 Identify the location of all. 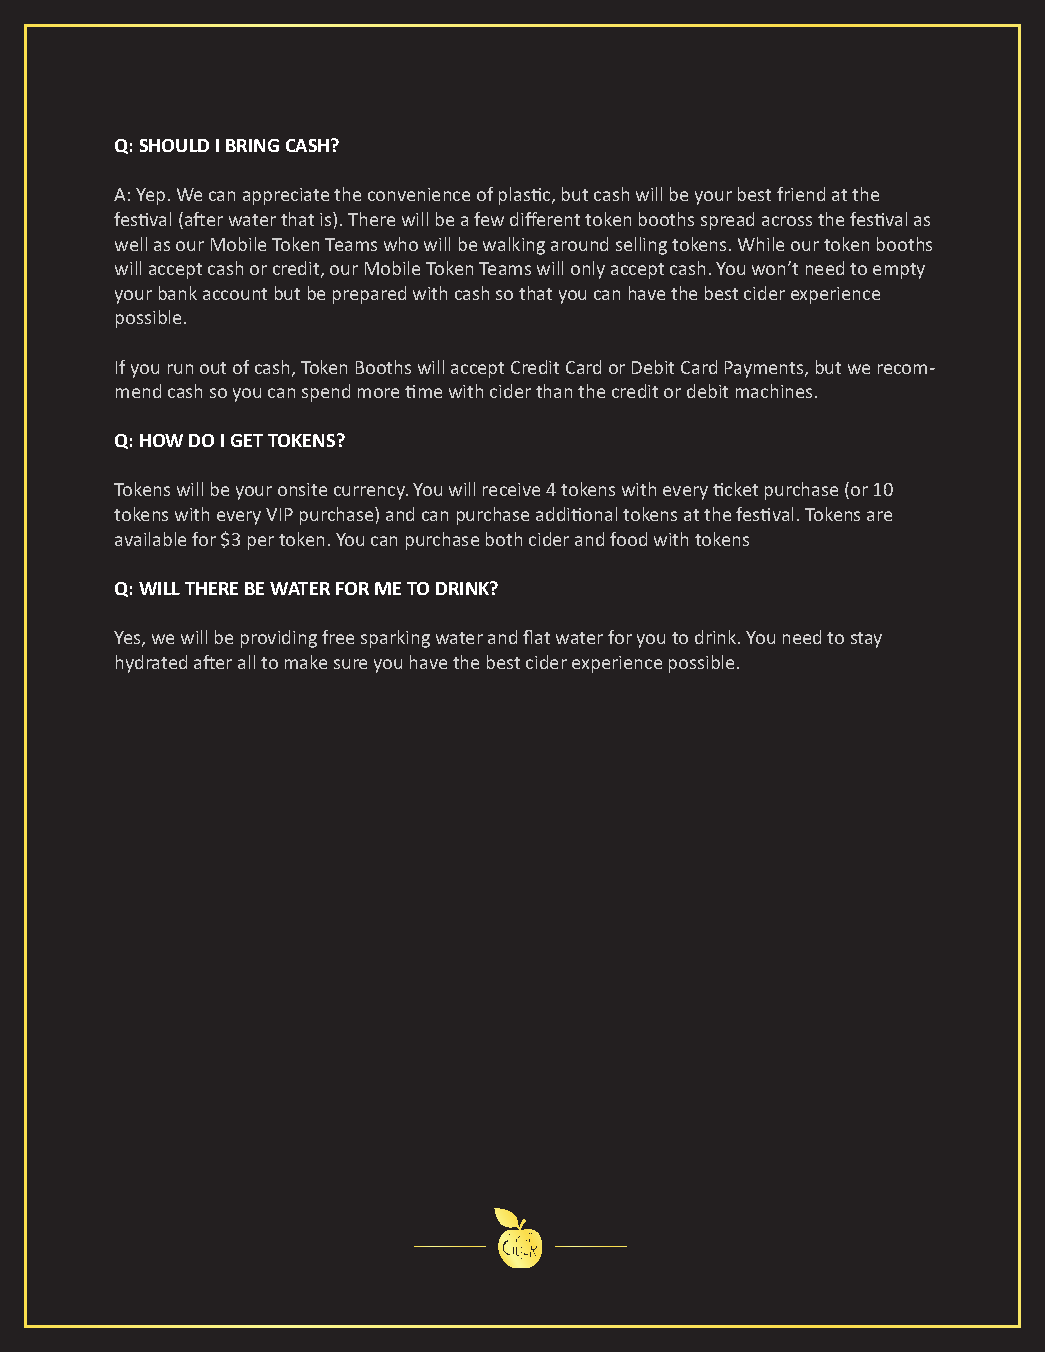
(246, 662).
